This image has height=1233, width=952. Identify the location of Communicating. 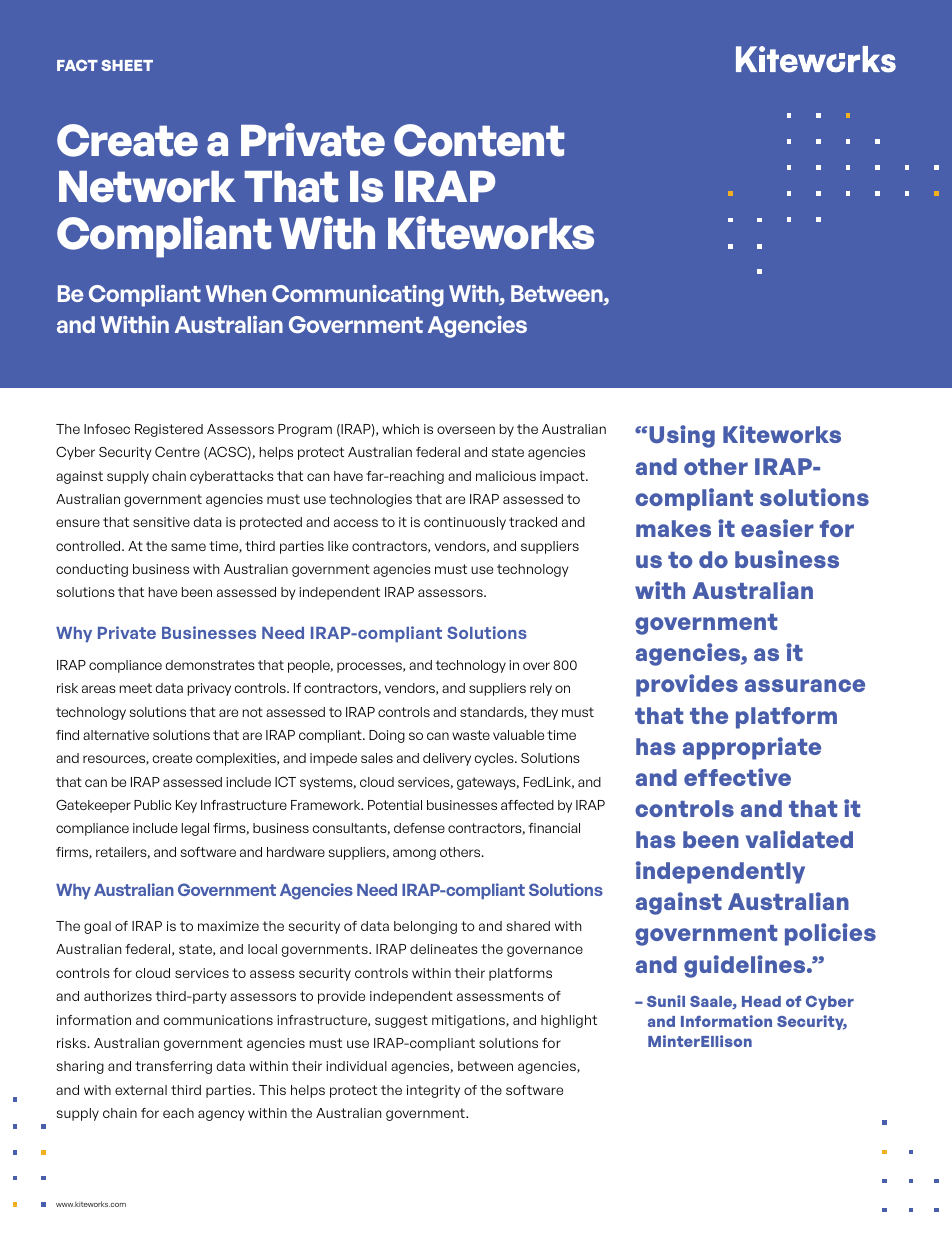
(358, 296).
